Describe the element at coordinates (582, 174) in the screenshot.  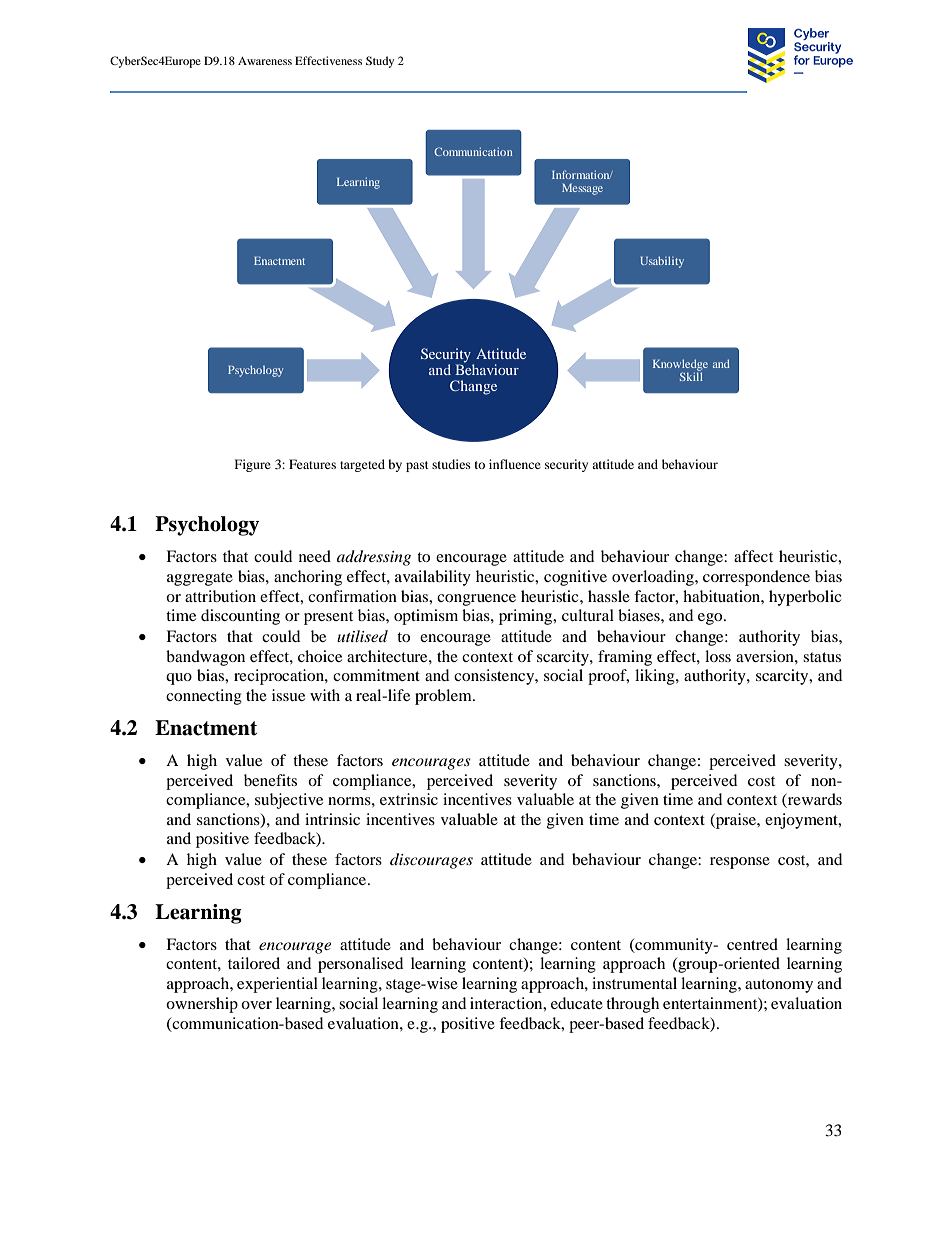
I see `Information` at that location.
